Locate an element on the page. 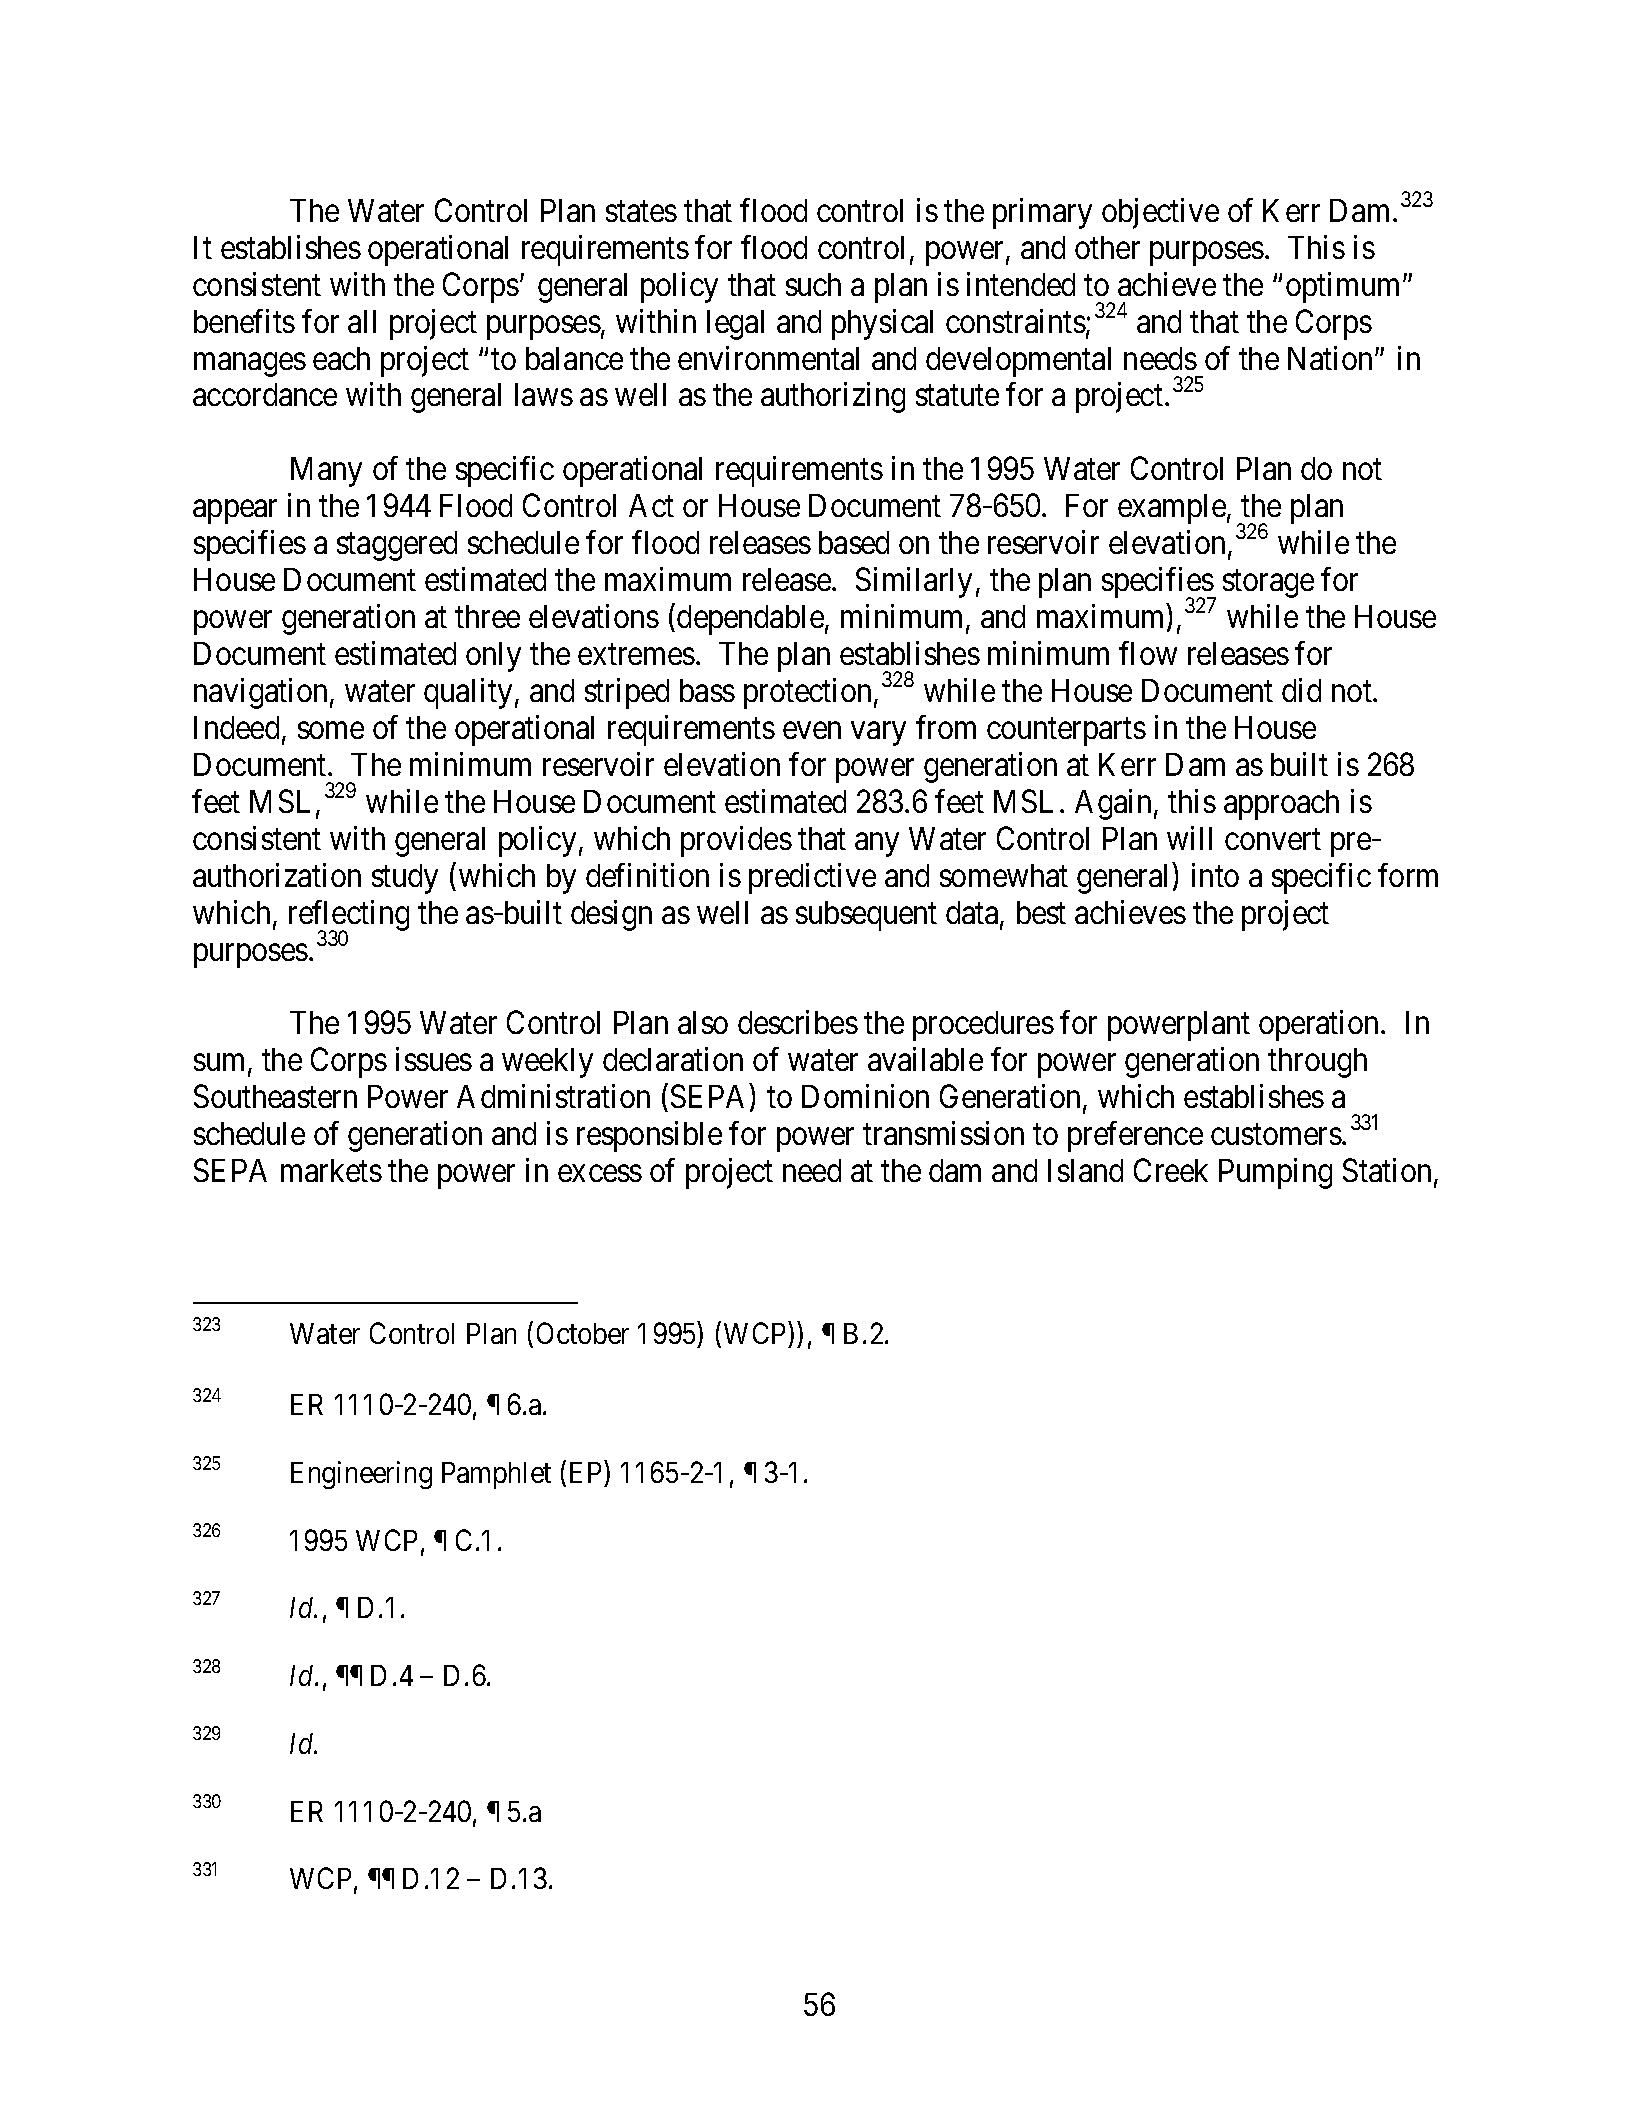 This document has width=1638, height=2120. storage is located at coordinates (1268, 584).
